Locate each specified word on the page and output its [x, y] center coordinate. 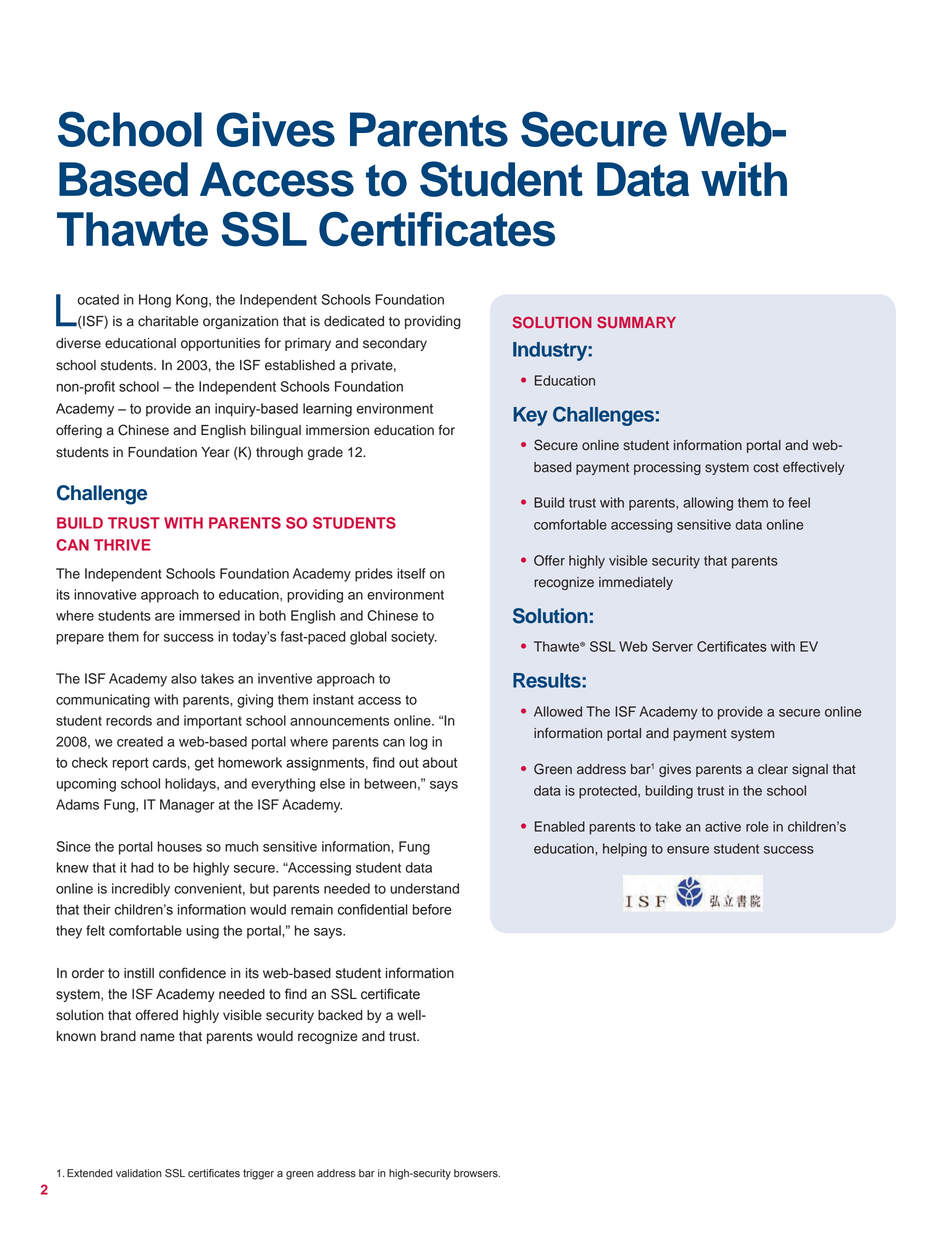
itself [411, 573]
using [202, 932]
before [432, 909]
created [140, 741]
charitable [168, 321]
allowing [708, 504]
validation [139, 1173]
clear [773, 769]
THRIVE [122, 545]
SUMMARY [636, 322]
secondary [395, 344]
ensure [688, 850]
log [419, 743]
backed [340, 1015]
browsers [477, 1173]
